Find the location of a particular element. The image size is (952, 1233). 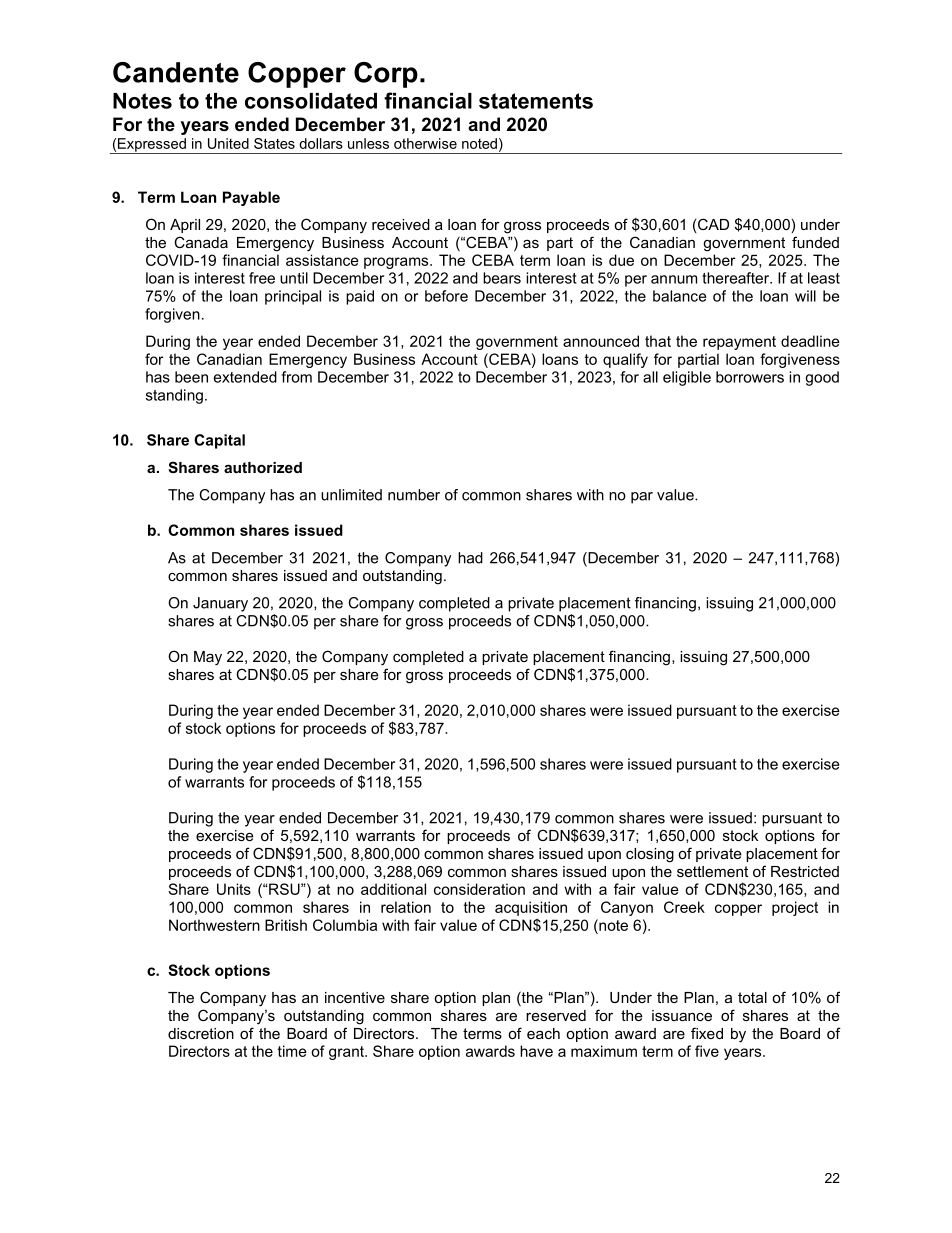

each is located at coordinates (543, 1033).
